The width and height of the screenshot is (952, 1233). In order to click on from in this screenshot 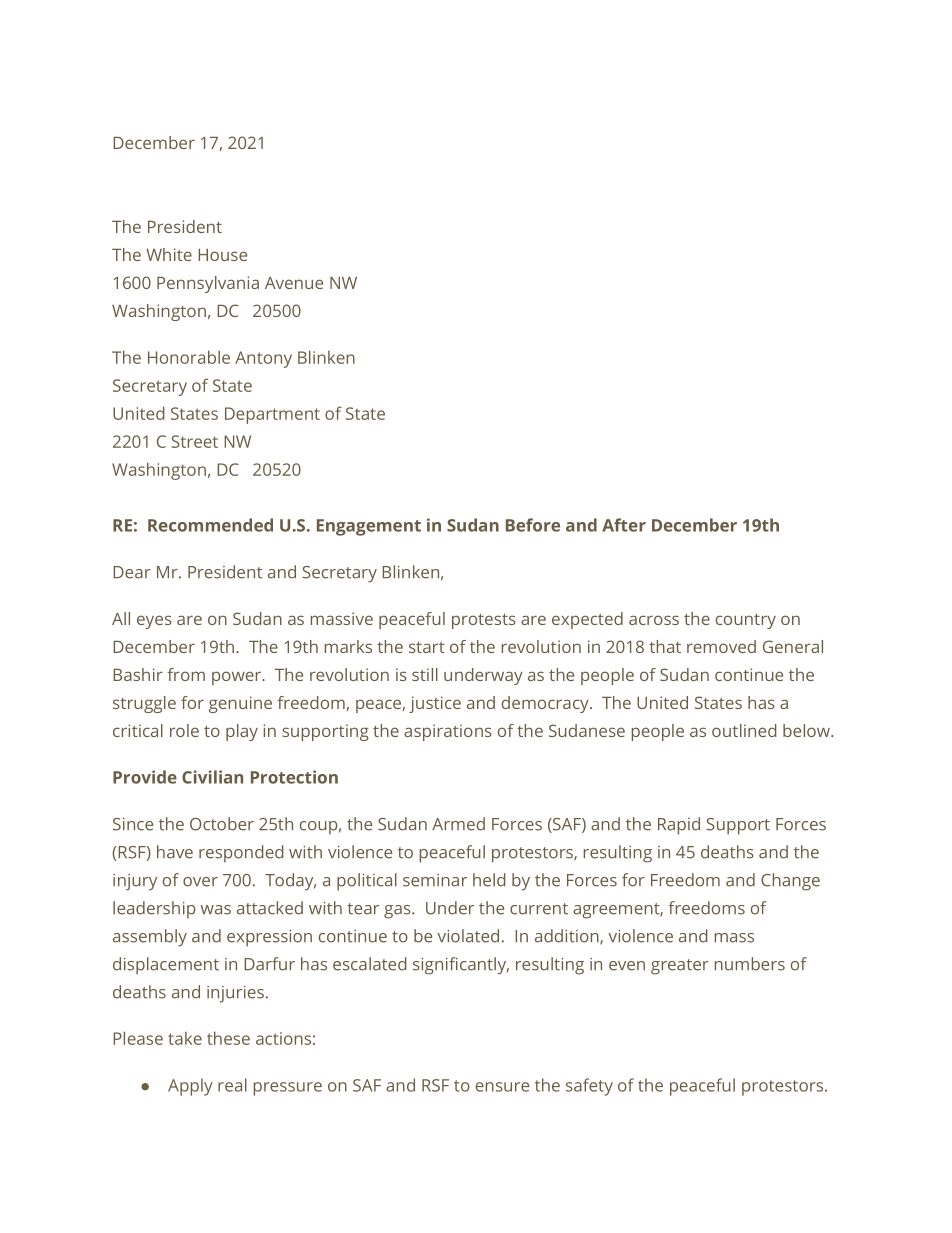, I will do `click(186, 674)`.
